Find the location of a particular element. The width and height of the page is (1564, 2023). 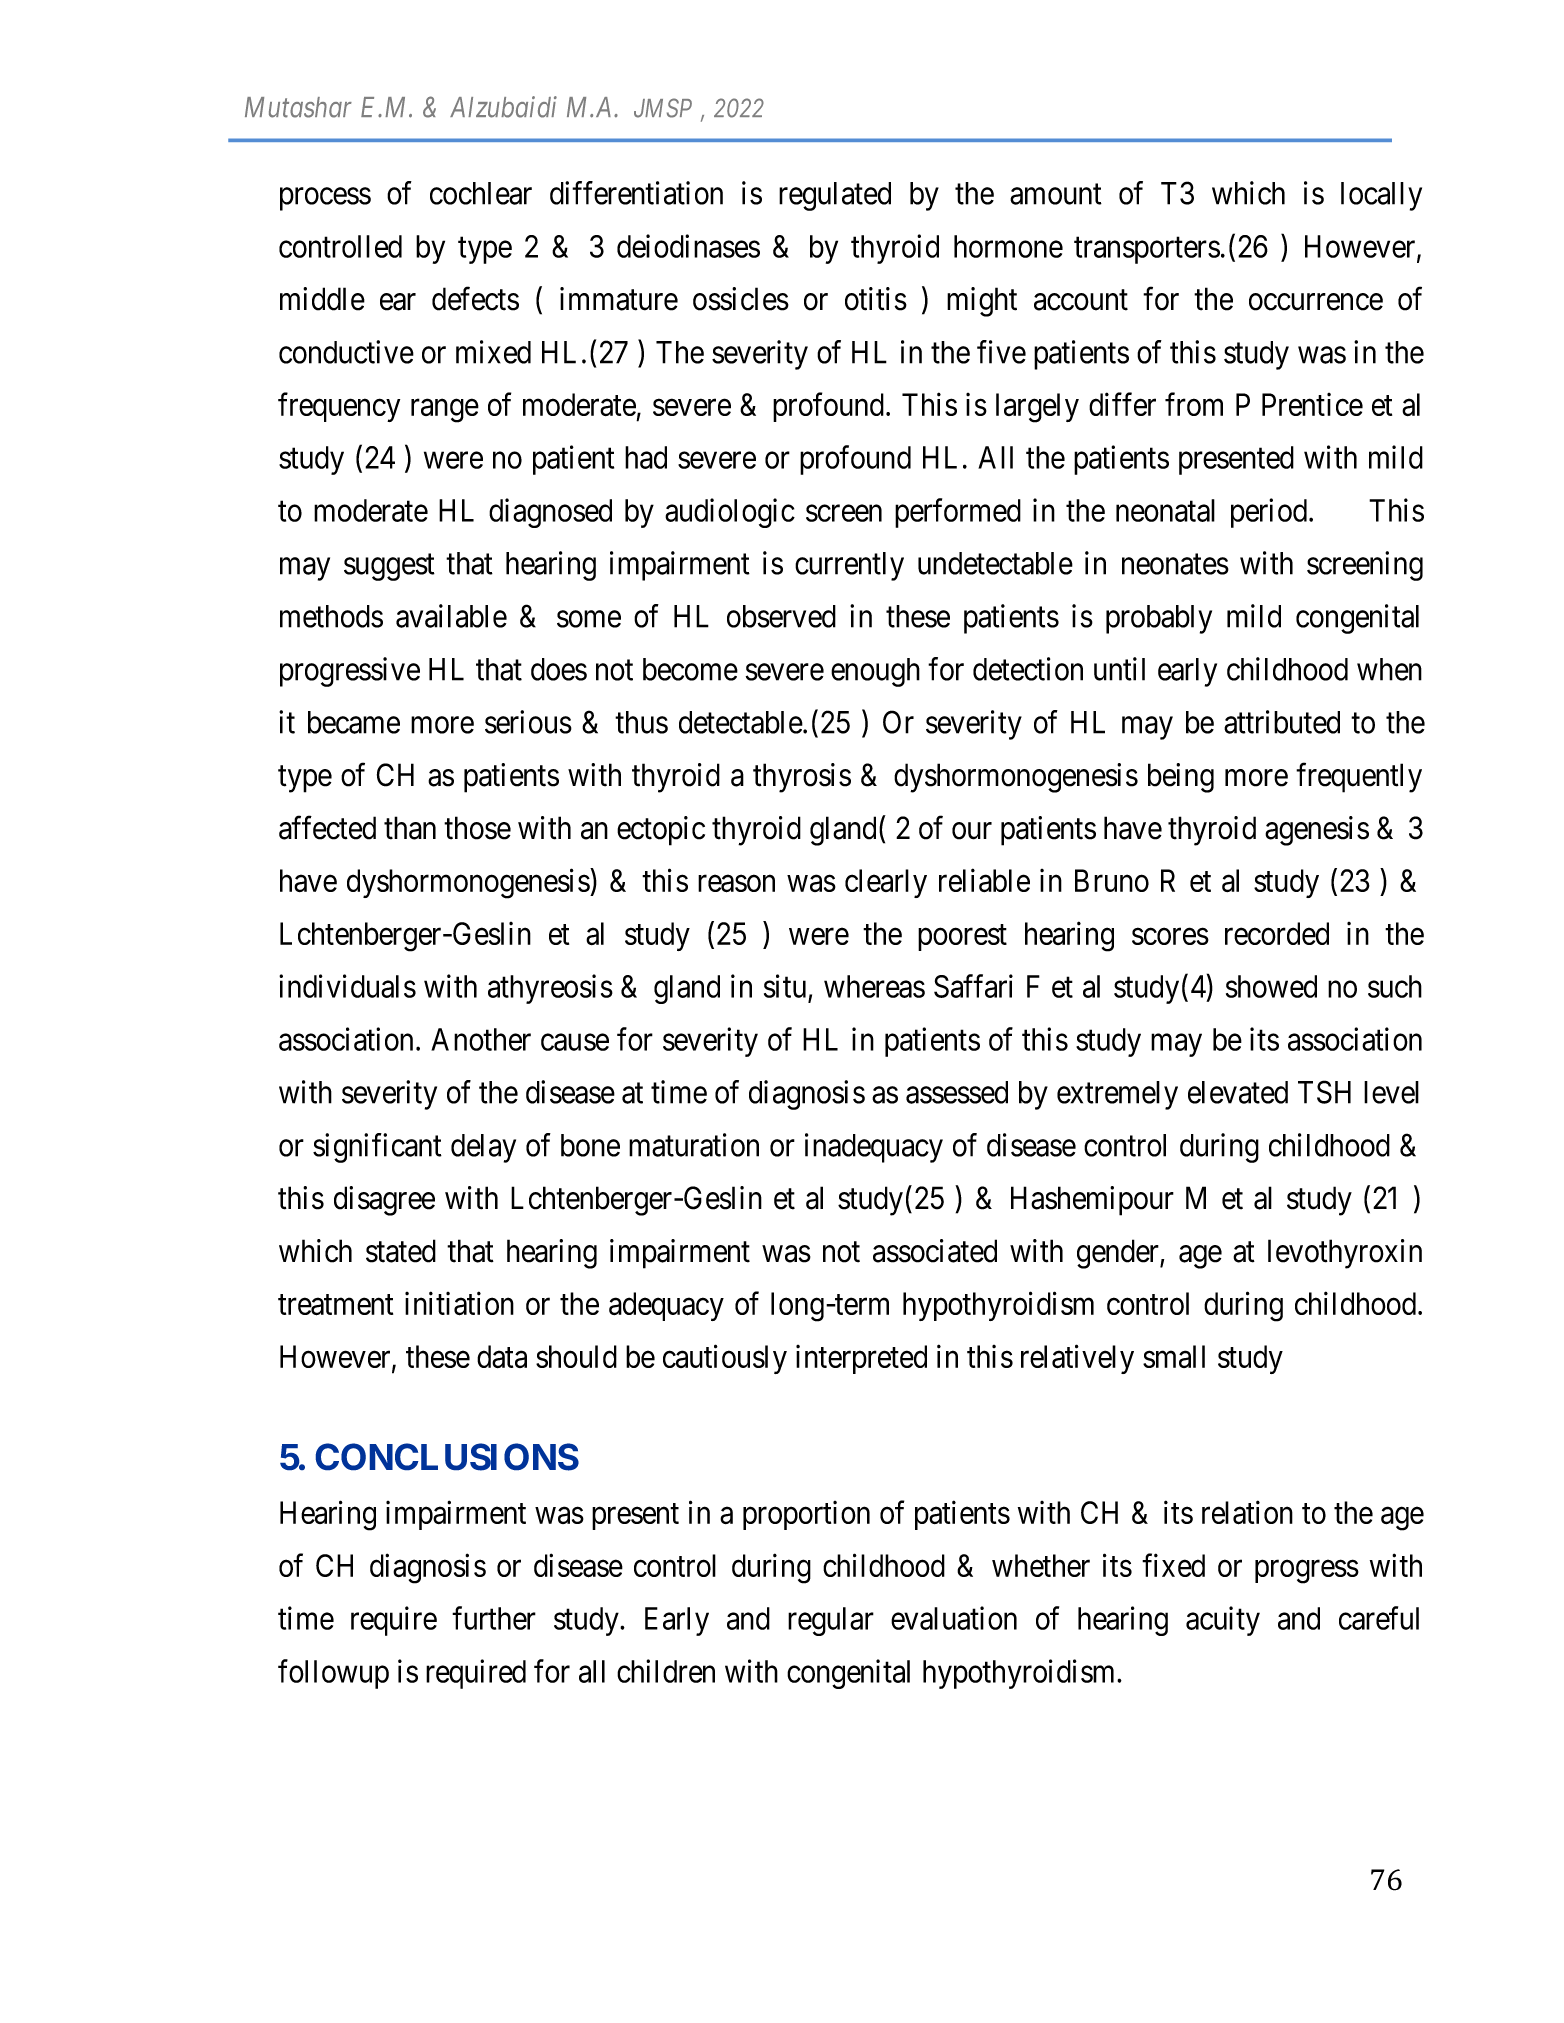

individuals is located at coordinates (347, 986).
